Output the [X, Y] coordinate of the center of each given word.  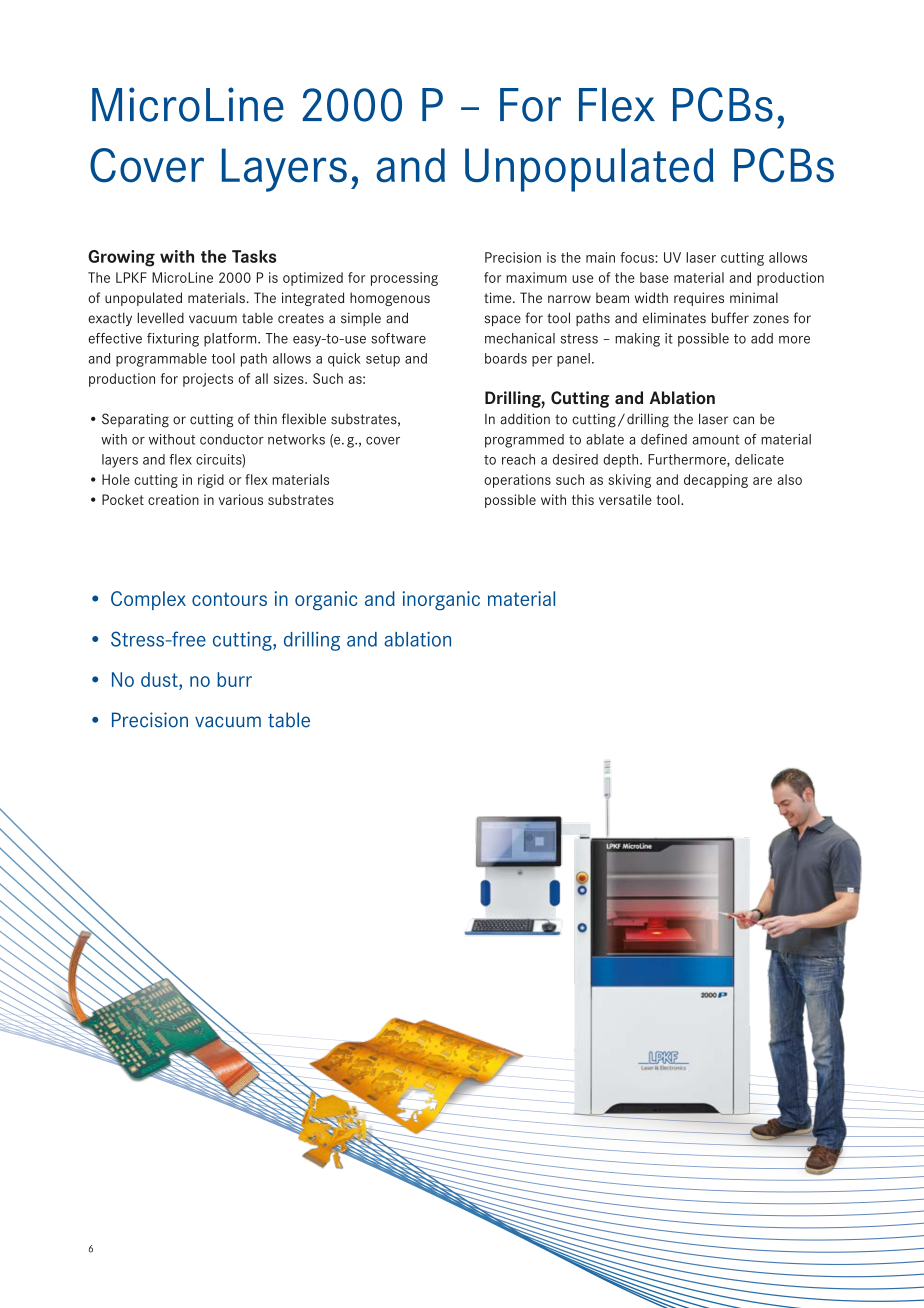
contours [229, 599]
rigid [211, 481]
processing [404, 279]
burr [234, 679]
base [654, 277]
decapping [716, 481]
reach [518, 459]
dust [160, 679]
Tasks [254, 256]
